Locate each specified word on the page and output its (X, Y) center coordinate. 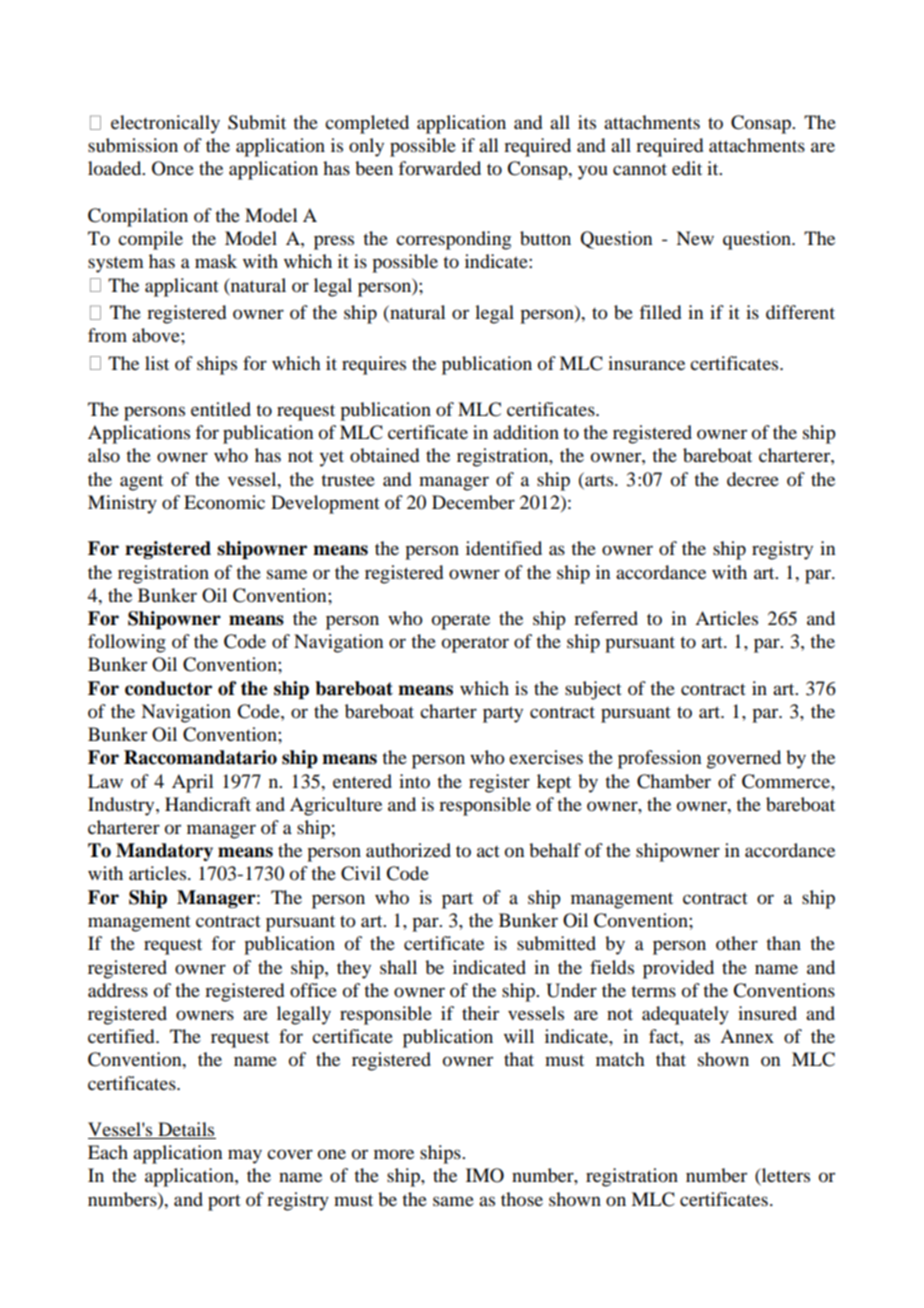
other (737, 943)
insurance (646, 363)
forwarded (439, 168)
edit (687, 168)
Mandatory (164, 852)
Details (186, 1130)
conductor (168, 688)
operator (475, 645)
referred (606, 618)
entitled (221, 409)
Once (173, 168)
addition (526, 432)
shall (398, 967)
